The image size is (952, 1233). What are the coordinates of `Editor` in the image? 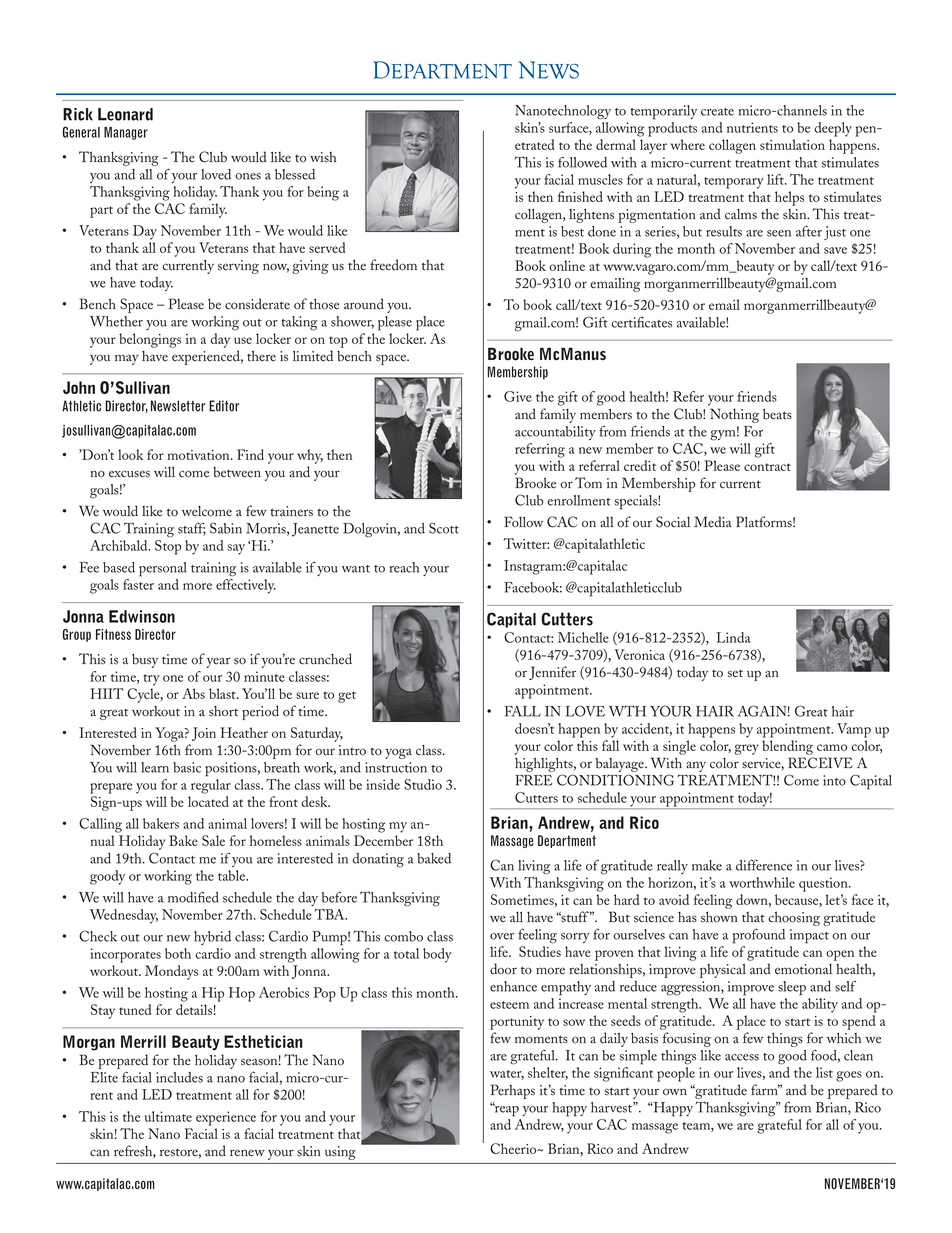 It's located at (224, 406).
